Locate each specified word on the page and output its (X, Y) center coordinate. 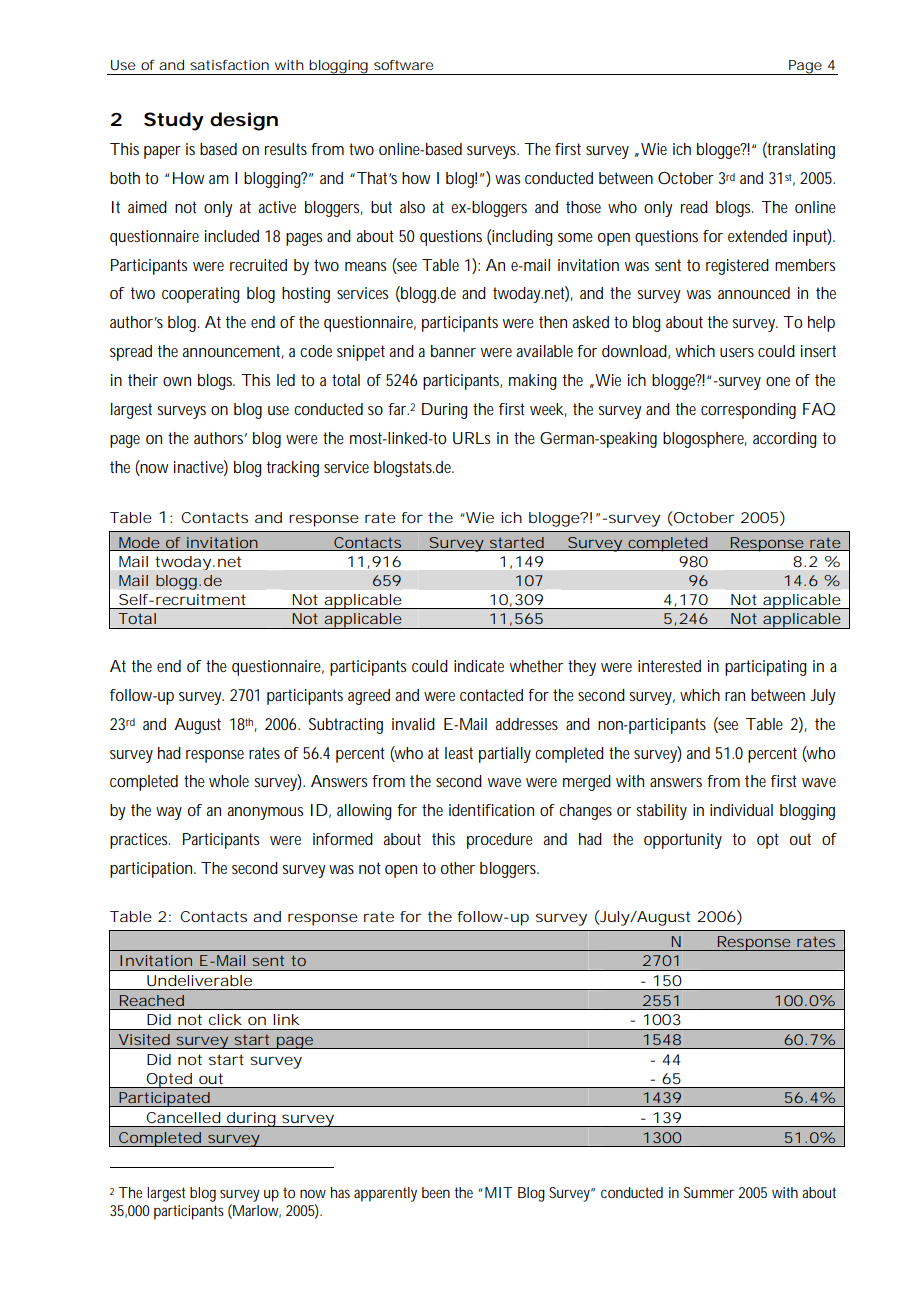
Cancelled (183, 1117)
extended (757, 236)
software (403, 65)
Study (174, 121)
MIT (498, 1192)
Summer (709, 1192)
